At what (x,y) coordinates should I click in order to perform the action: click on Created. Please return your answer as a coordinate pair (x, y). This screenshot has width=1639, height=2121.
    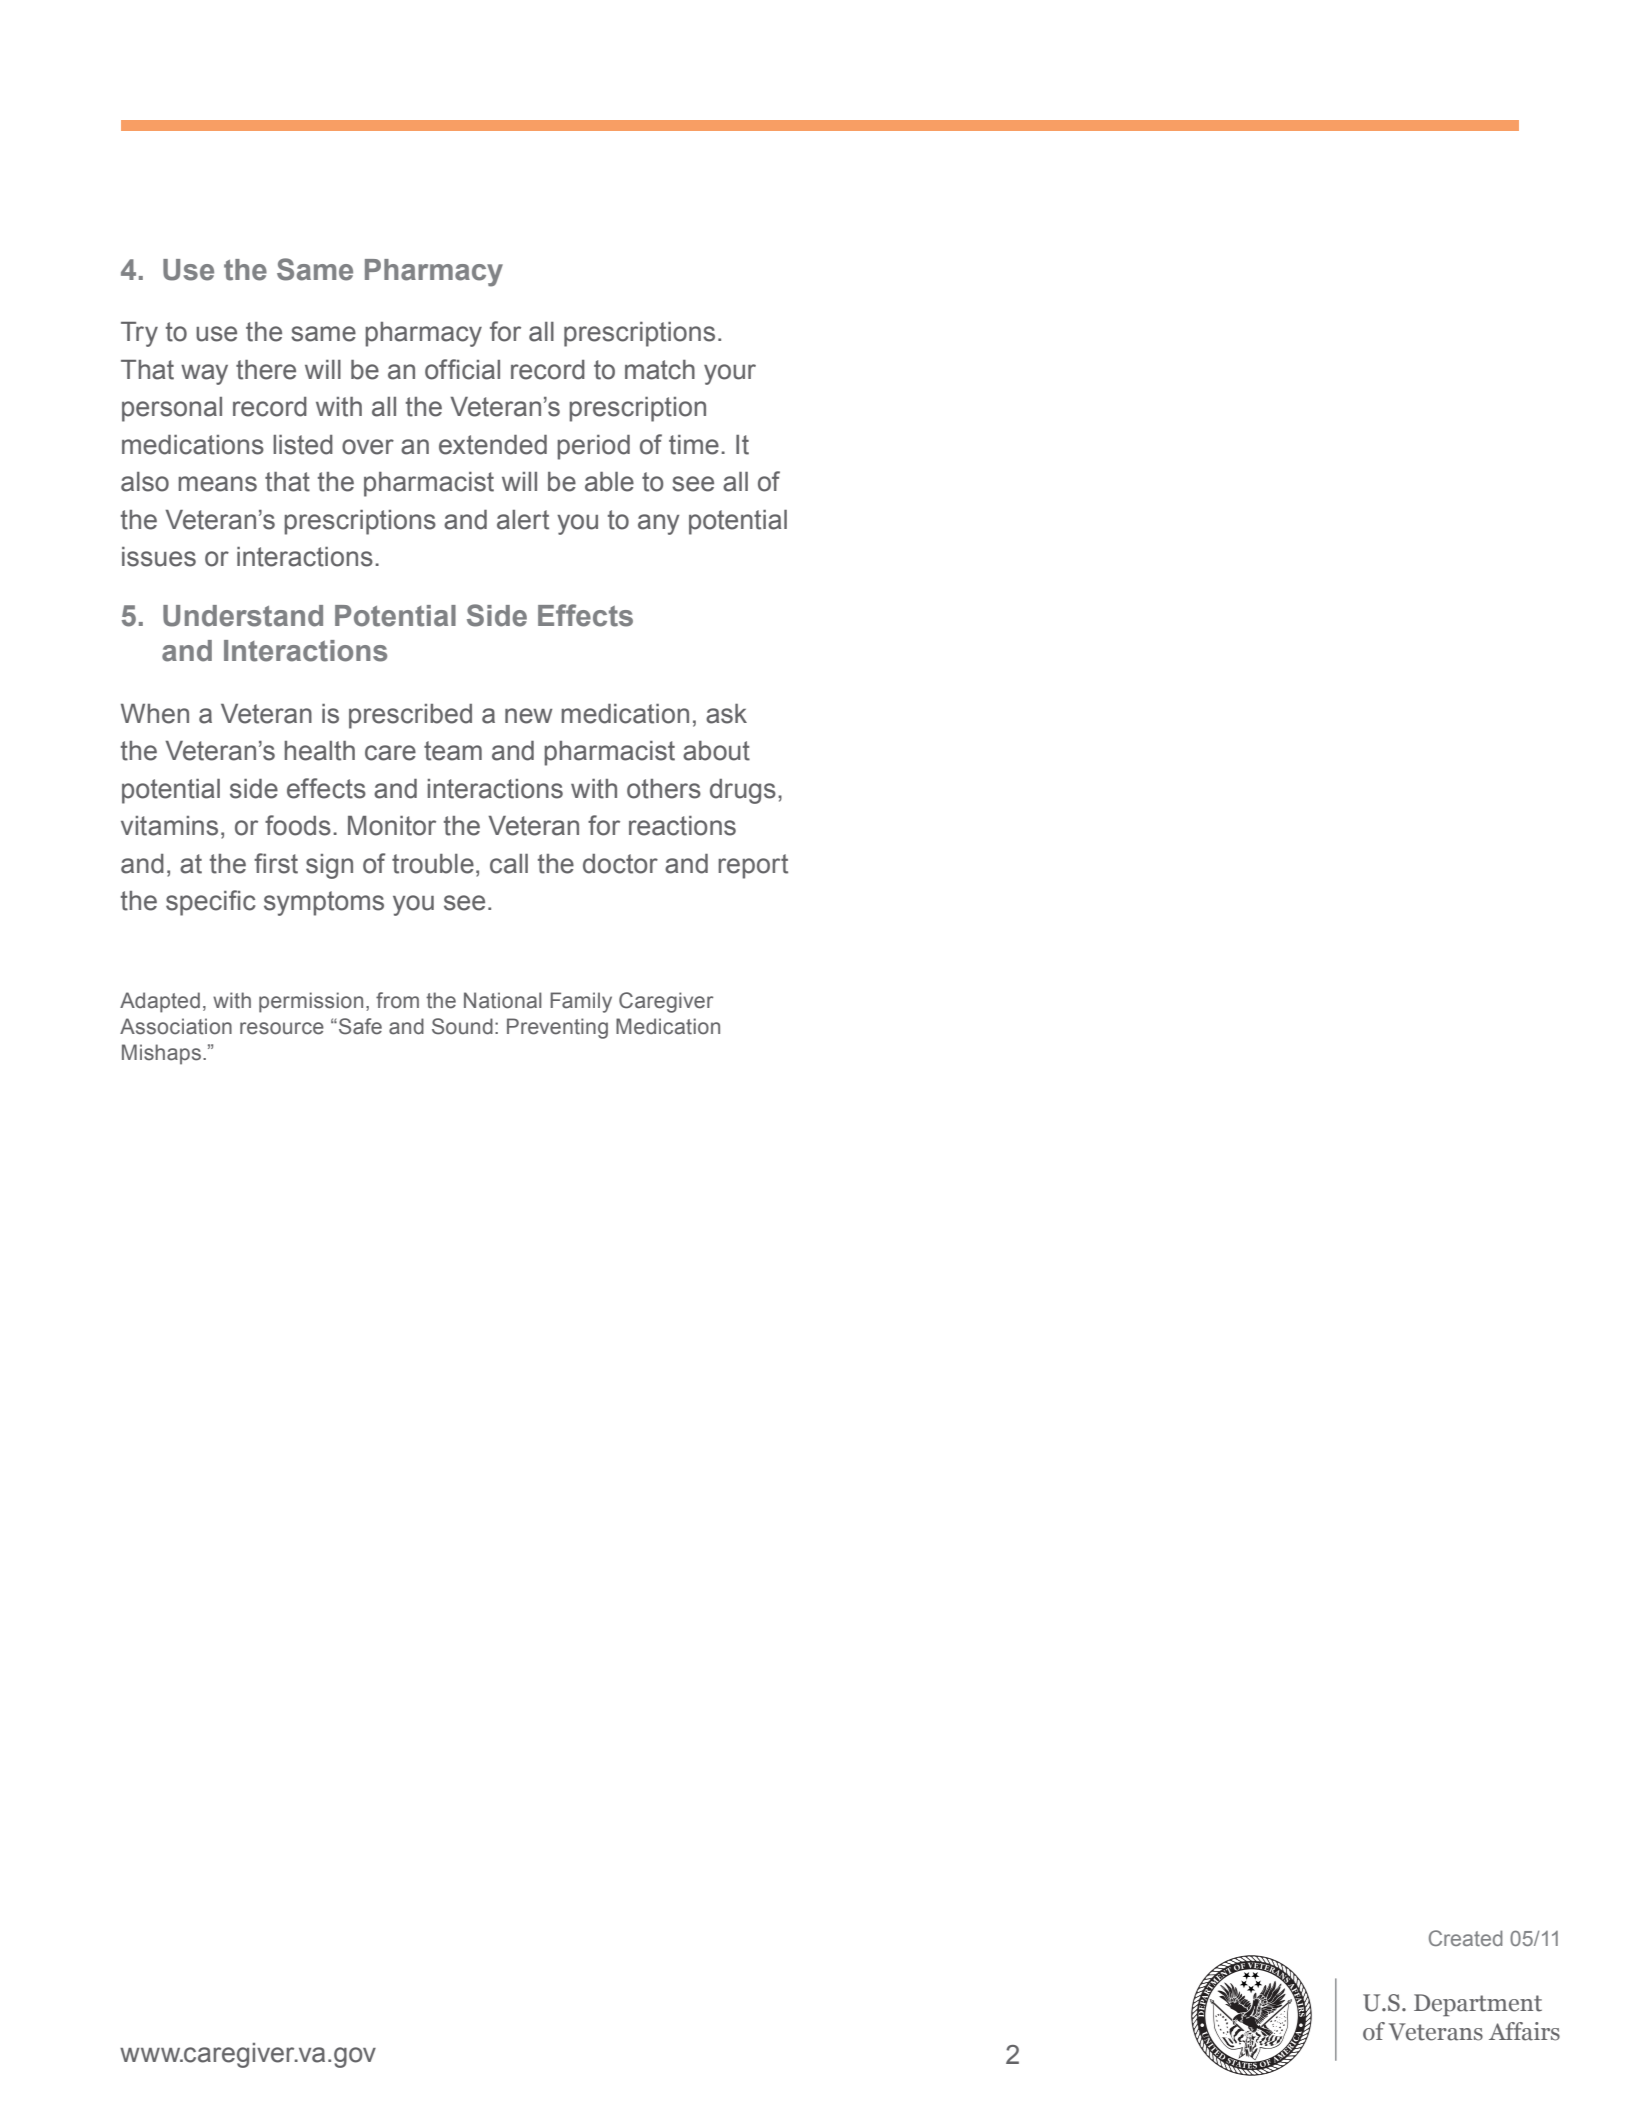
    Looking at the image, I should click on (1466, 1938).
